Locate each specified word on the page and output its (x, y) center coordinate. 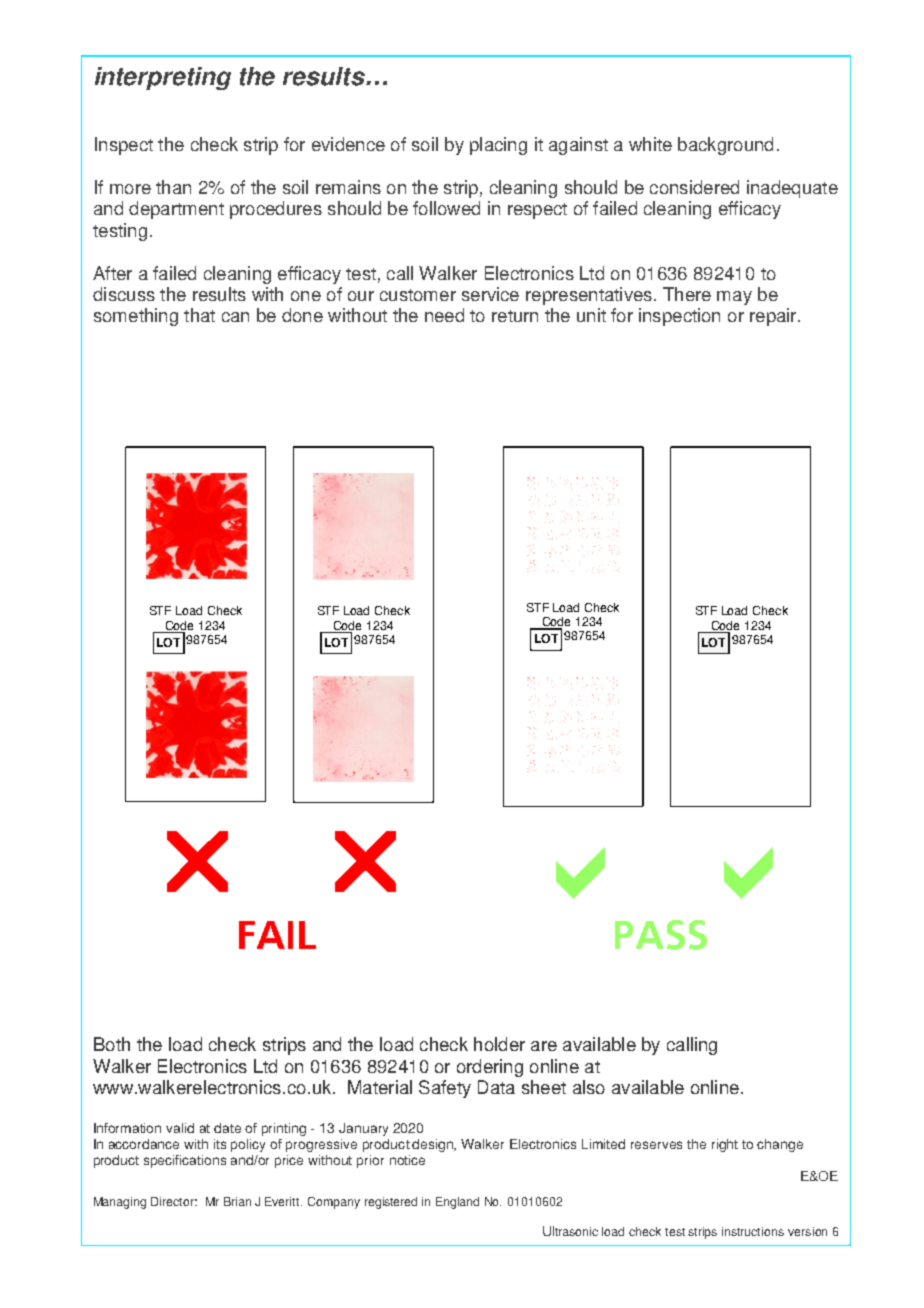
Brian (237, 1201)
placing (498, 146)
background (725, 146)
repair (774, 317)
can (235, 317)
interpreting (163, 78)
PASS (661, 935)
